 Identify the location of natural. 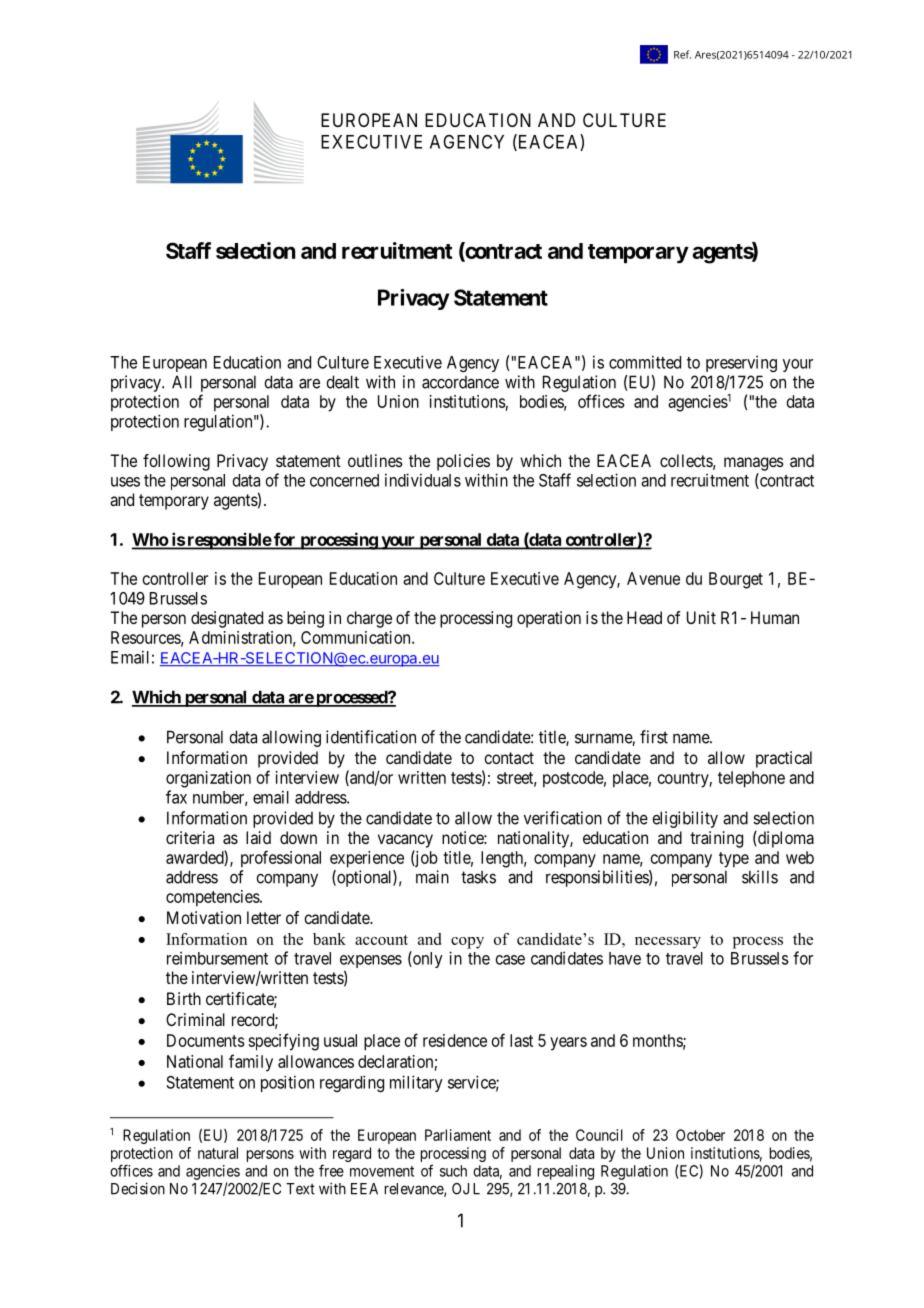
(218, 1153).
